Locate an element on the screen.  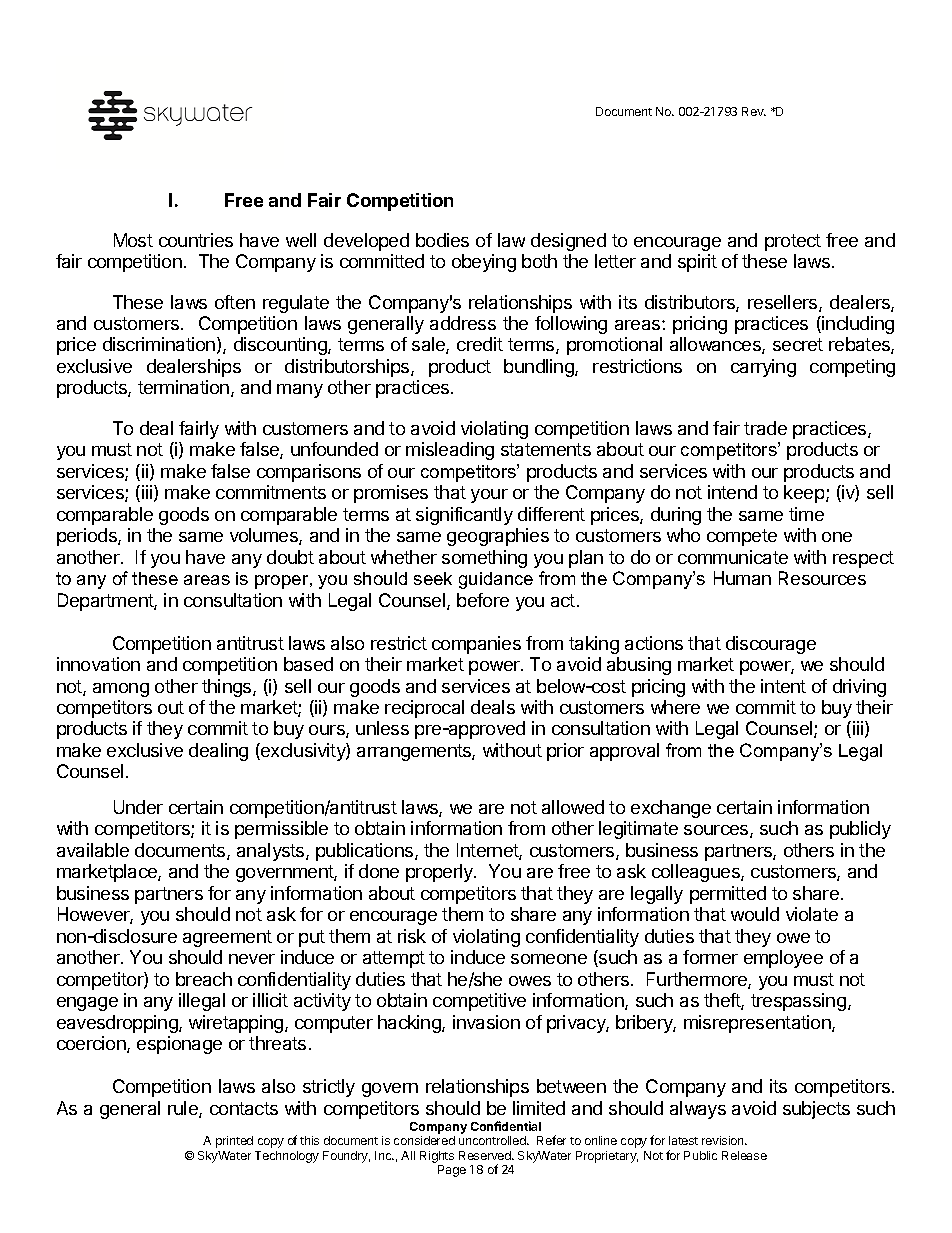
volumes is located at coordinates (265, 536).
